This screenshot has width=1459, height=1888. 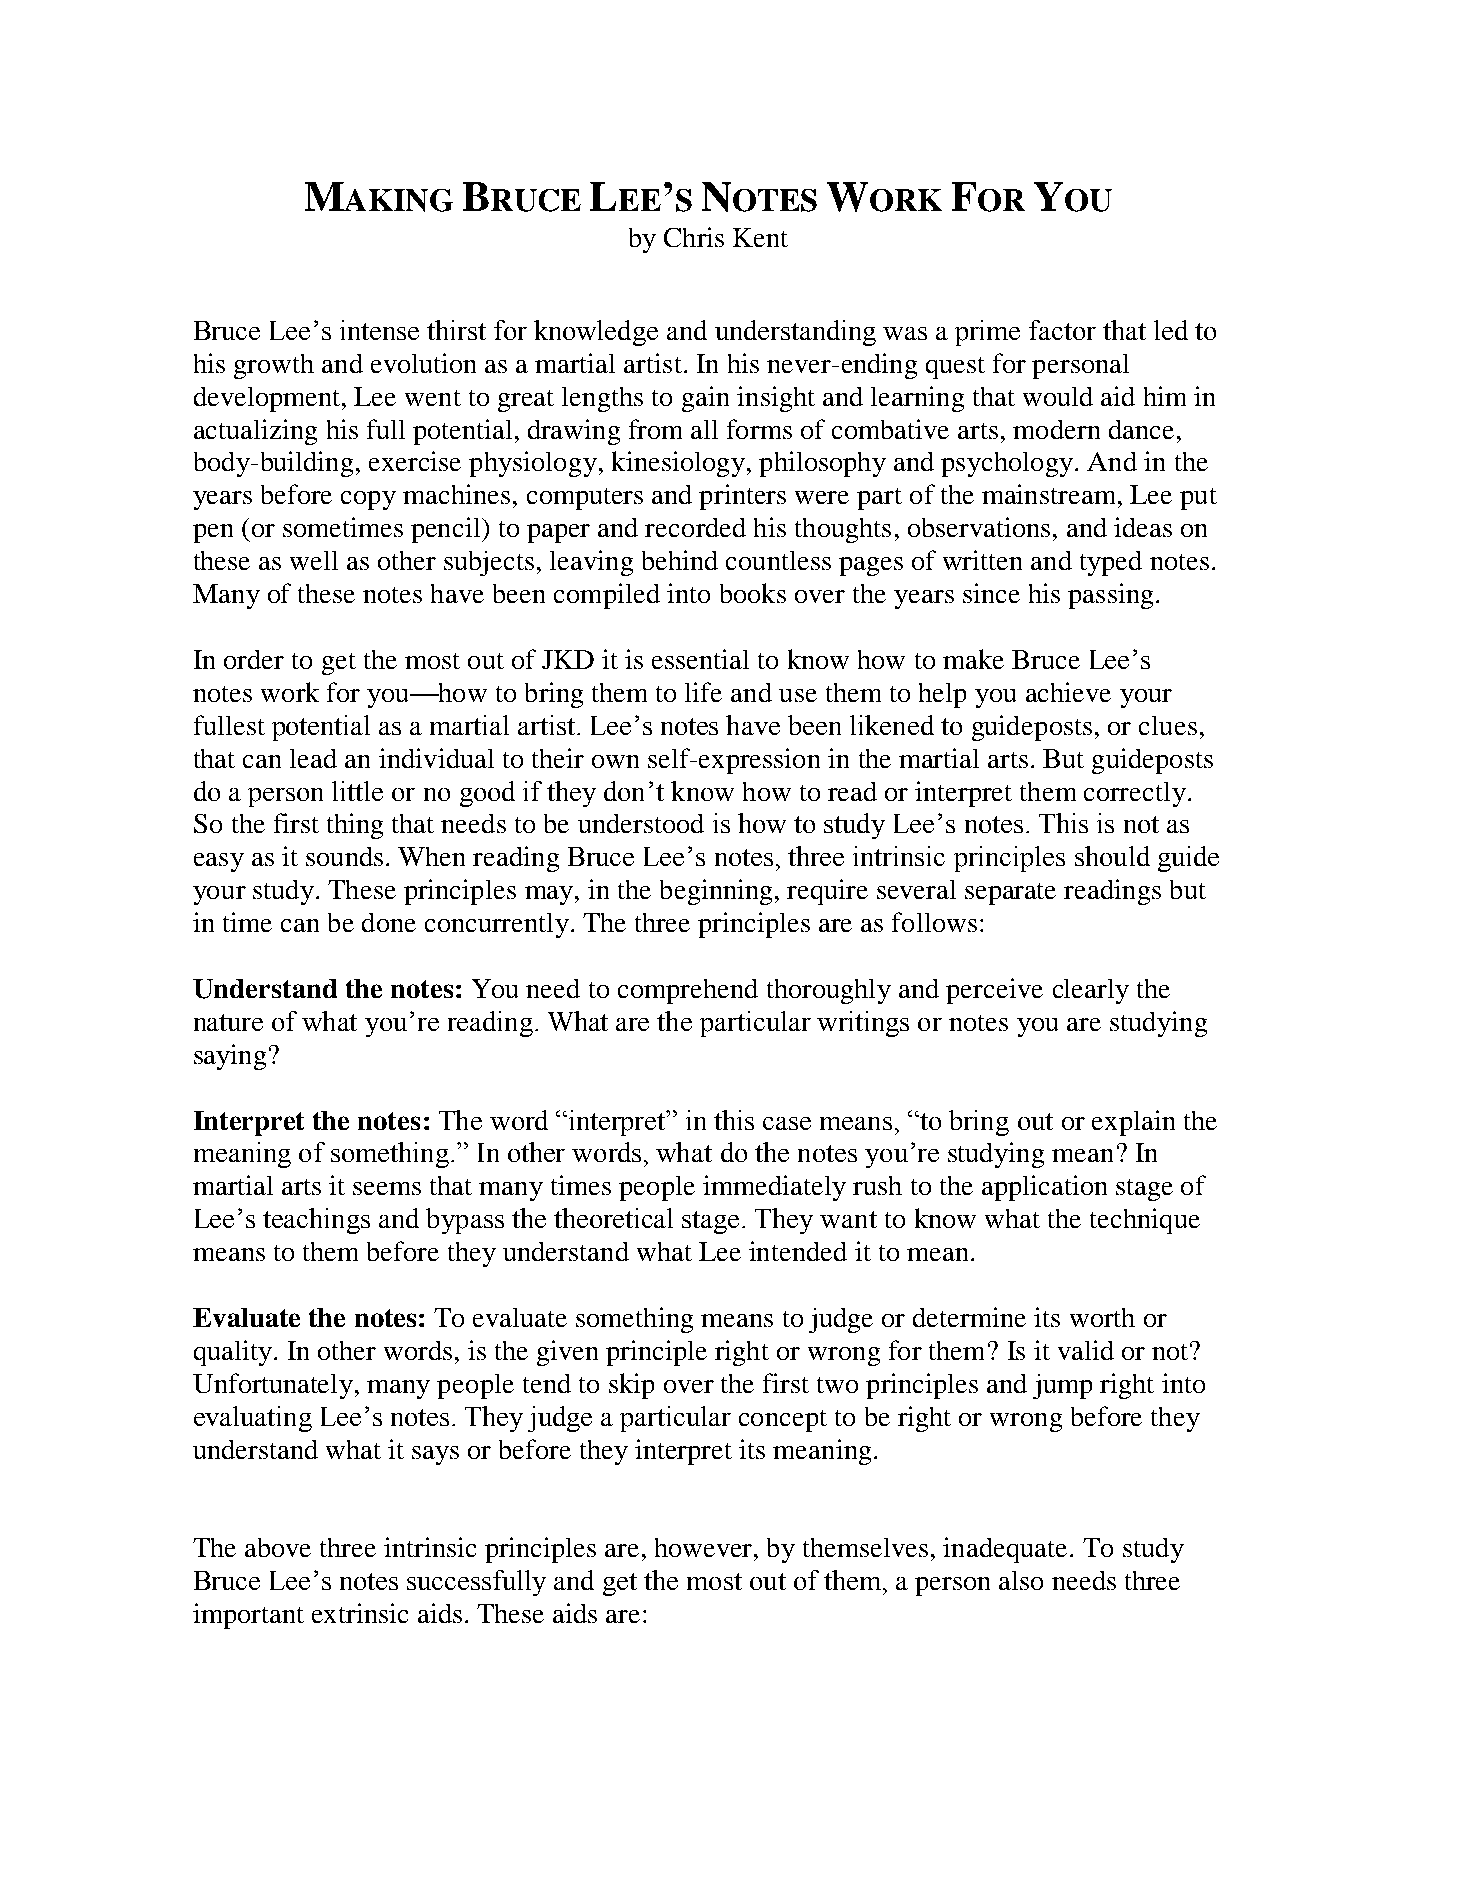 I want to click on however, so click(x=705, y=1547).
